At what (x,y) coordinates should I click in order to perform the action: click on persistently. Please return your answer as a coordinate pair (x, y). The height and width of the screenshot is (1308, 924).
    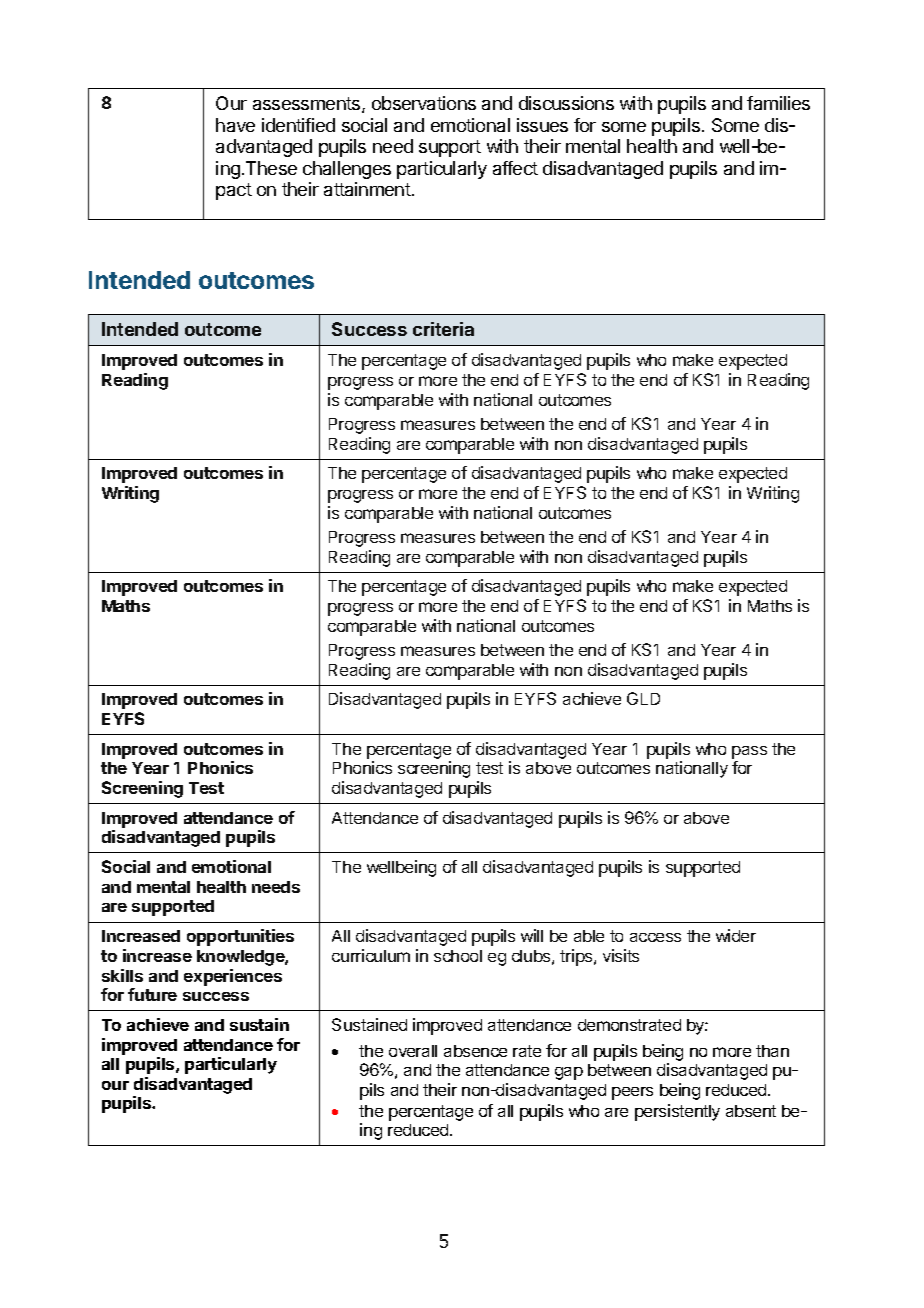
    Looking at the image, I should click on (677, 1112).
